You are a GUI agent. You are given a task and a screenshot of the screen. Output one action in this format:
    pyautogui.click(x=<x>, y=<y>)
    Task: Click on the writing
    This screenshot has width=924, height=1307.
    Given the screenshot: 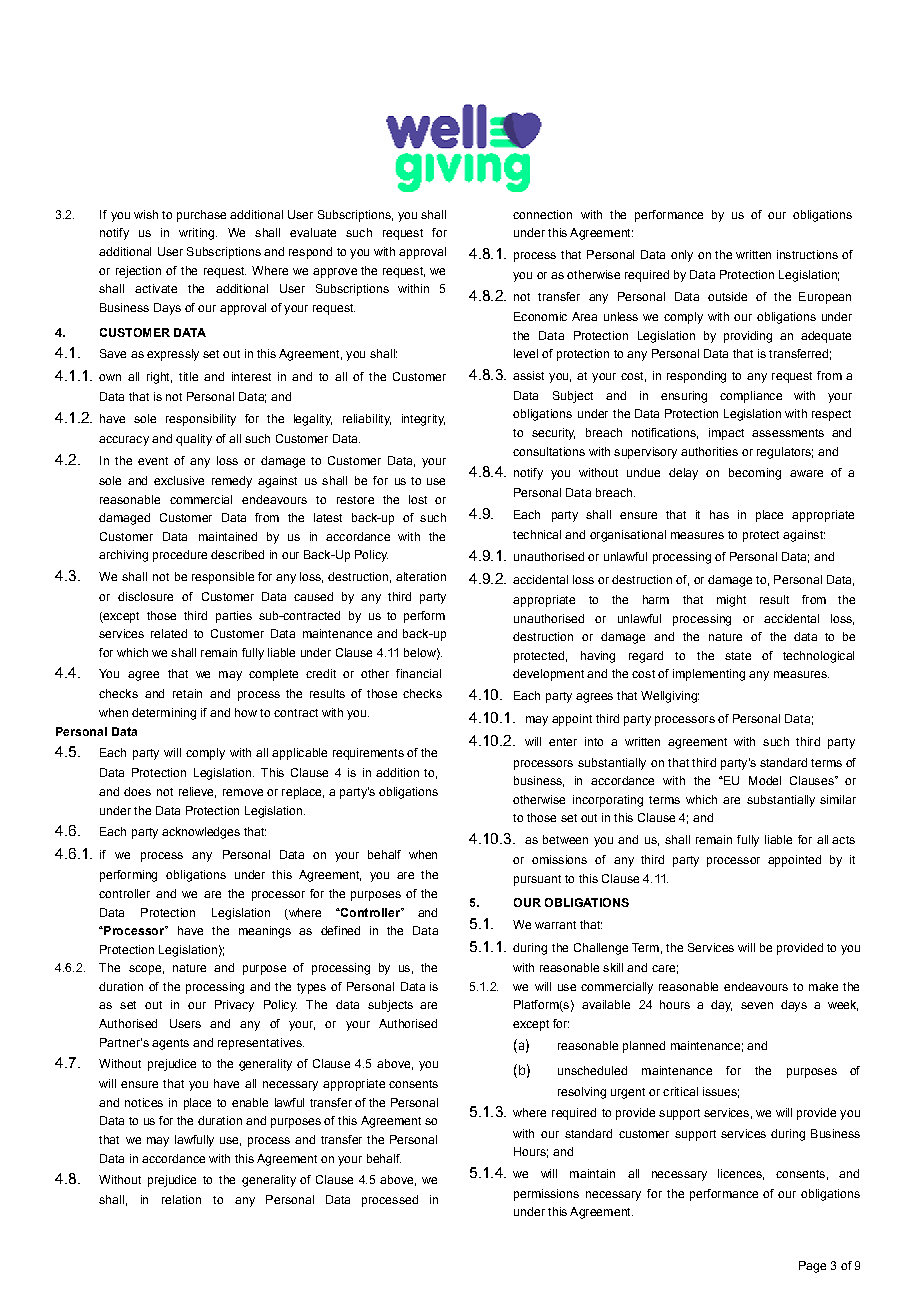 What is the action you would take?
    pyautogui.click(x=198, y=234)
